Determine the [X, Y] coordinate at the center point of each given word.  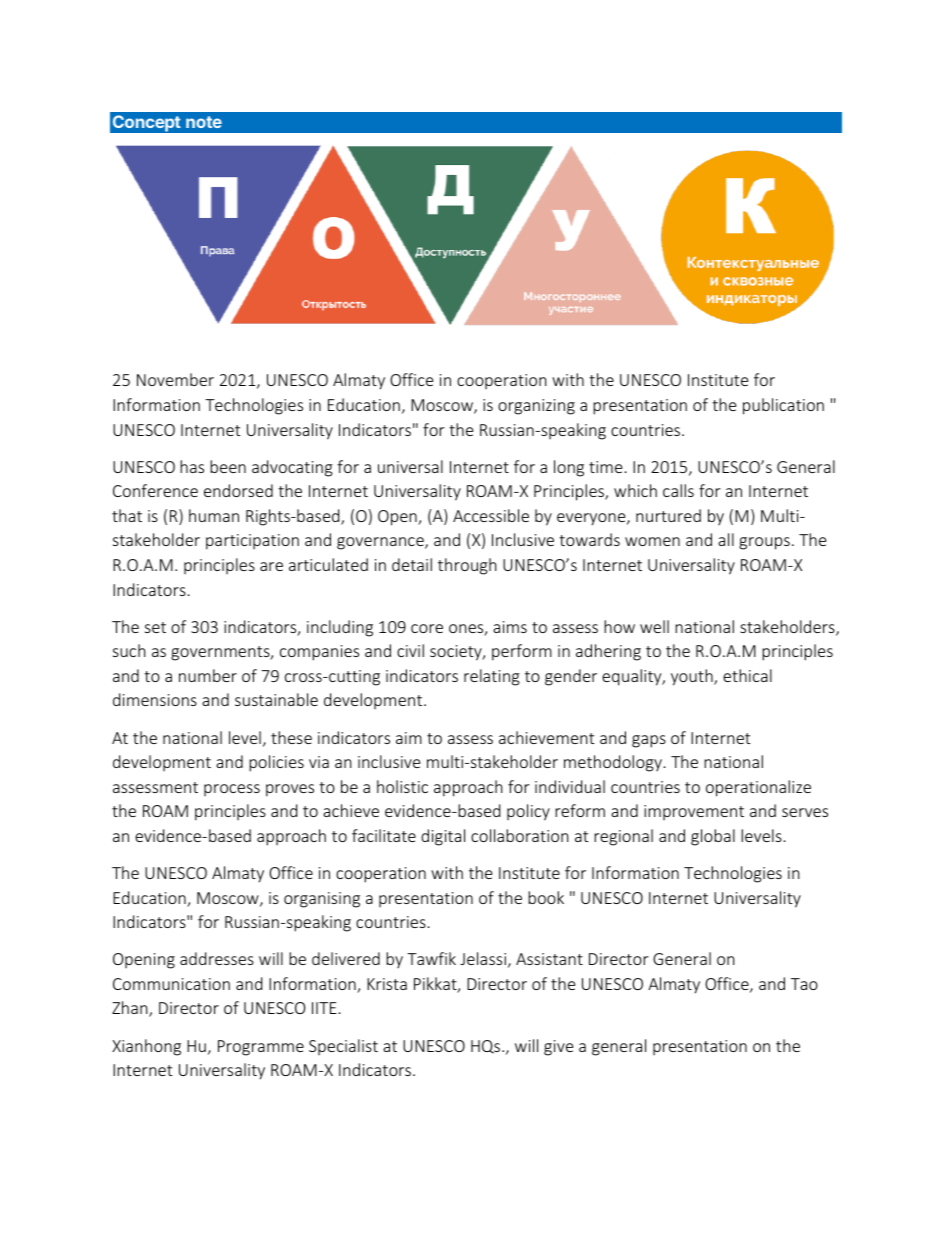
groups [764, 543]
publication [783, 406]
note [204, 122]
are [271, 566]
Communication [171, 984]
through [467, 566]
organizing [536, 407]
